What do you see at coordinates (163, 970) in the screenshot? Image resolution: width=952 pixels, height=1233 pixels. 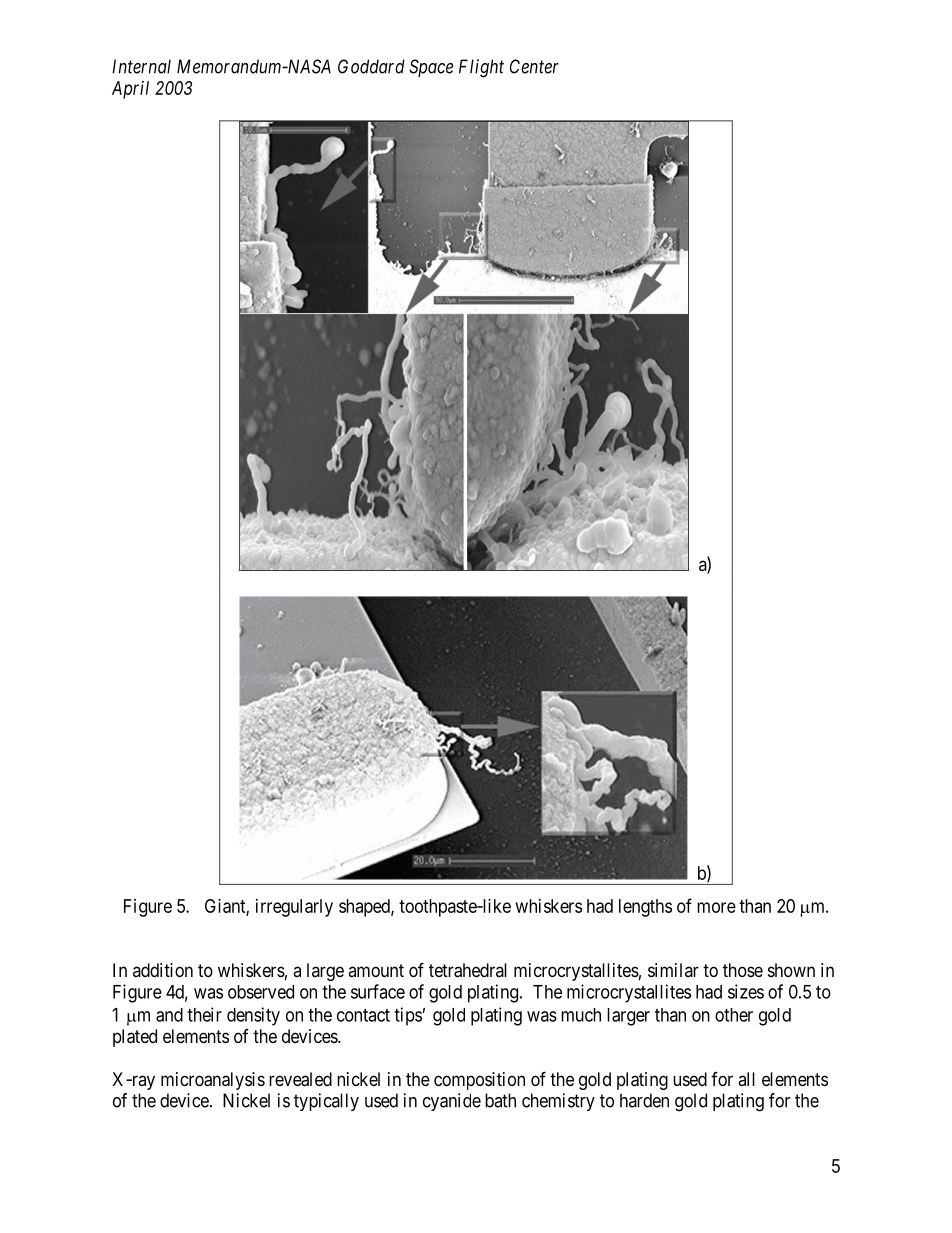 I see `addition` at bounding box center [163, 970].
